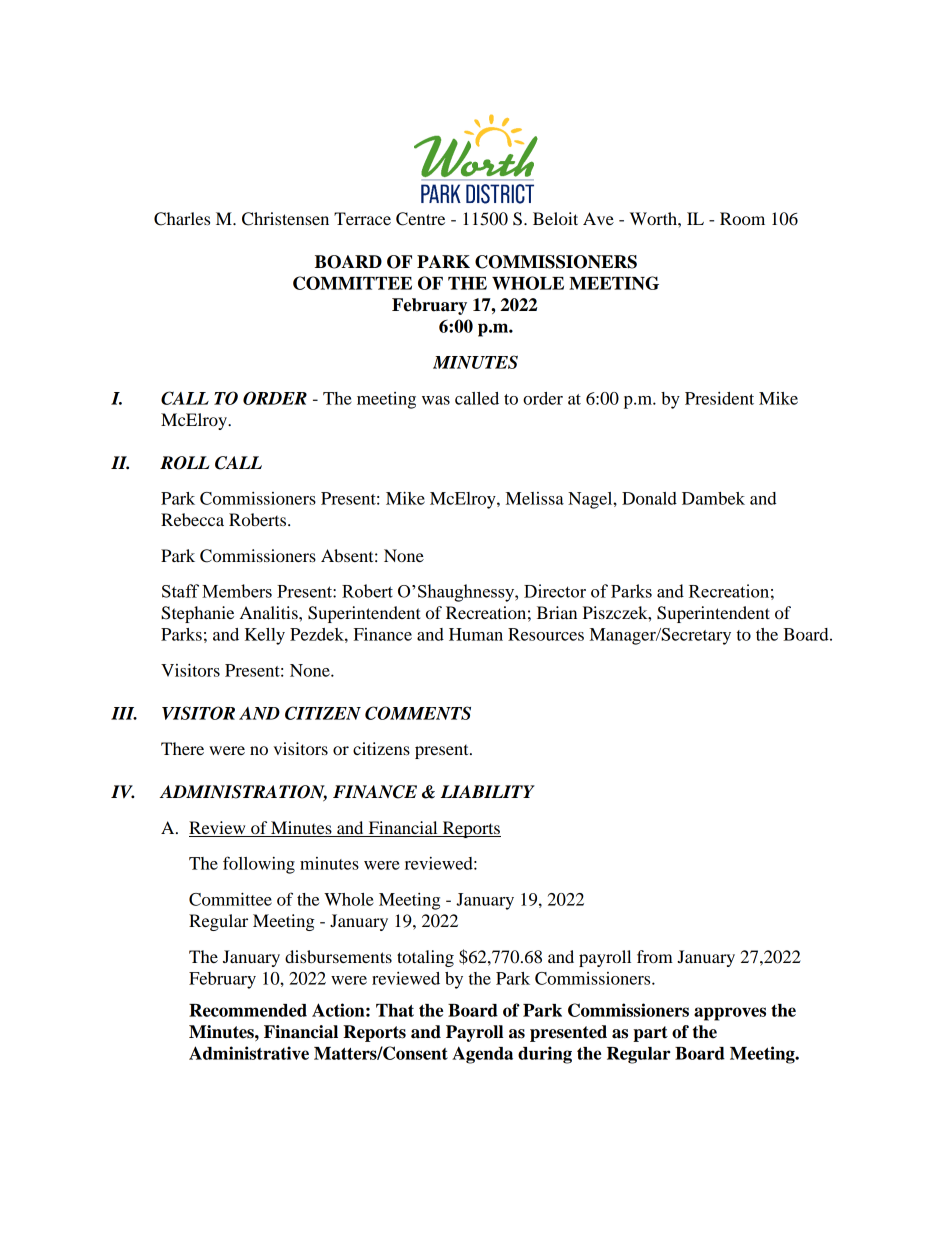 This screenshot has height=1233, width=952. I want to click on Centre, so click(420, 219).
